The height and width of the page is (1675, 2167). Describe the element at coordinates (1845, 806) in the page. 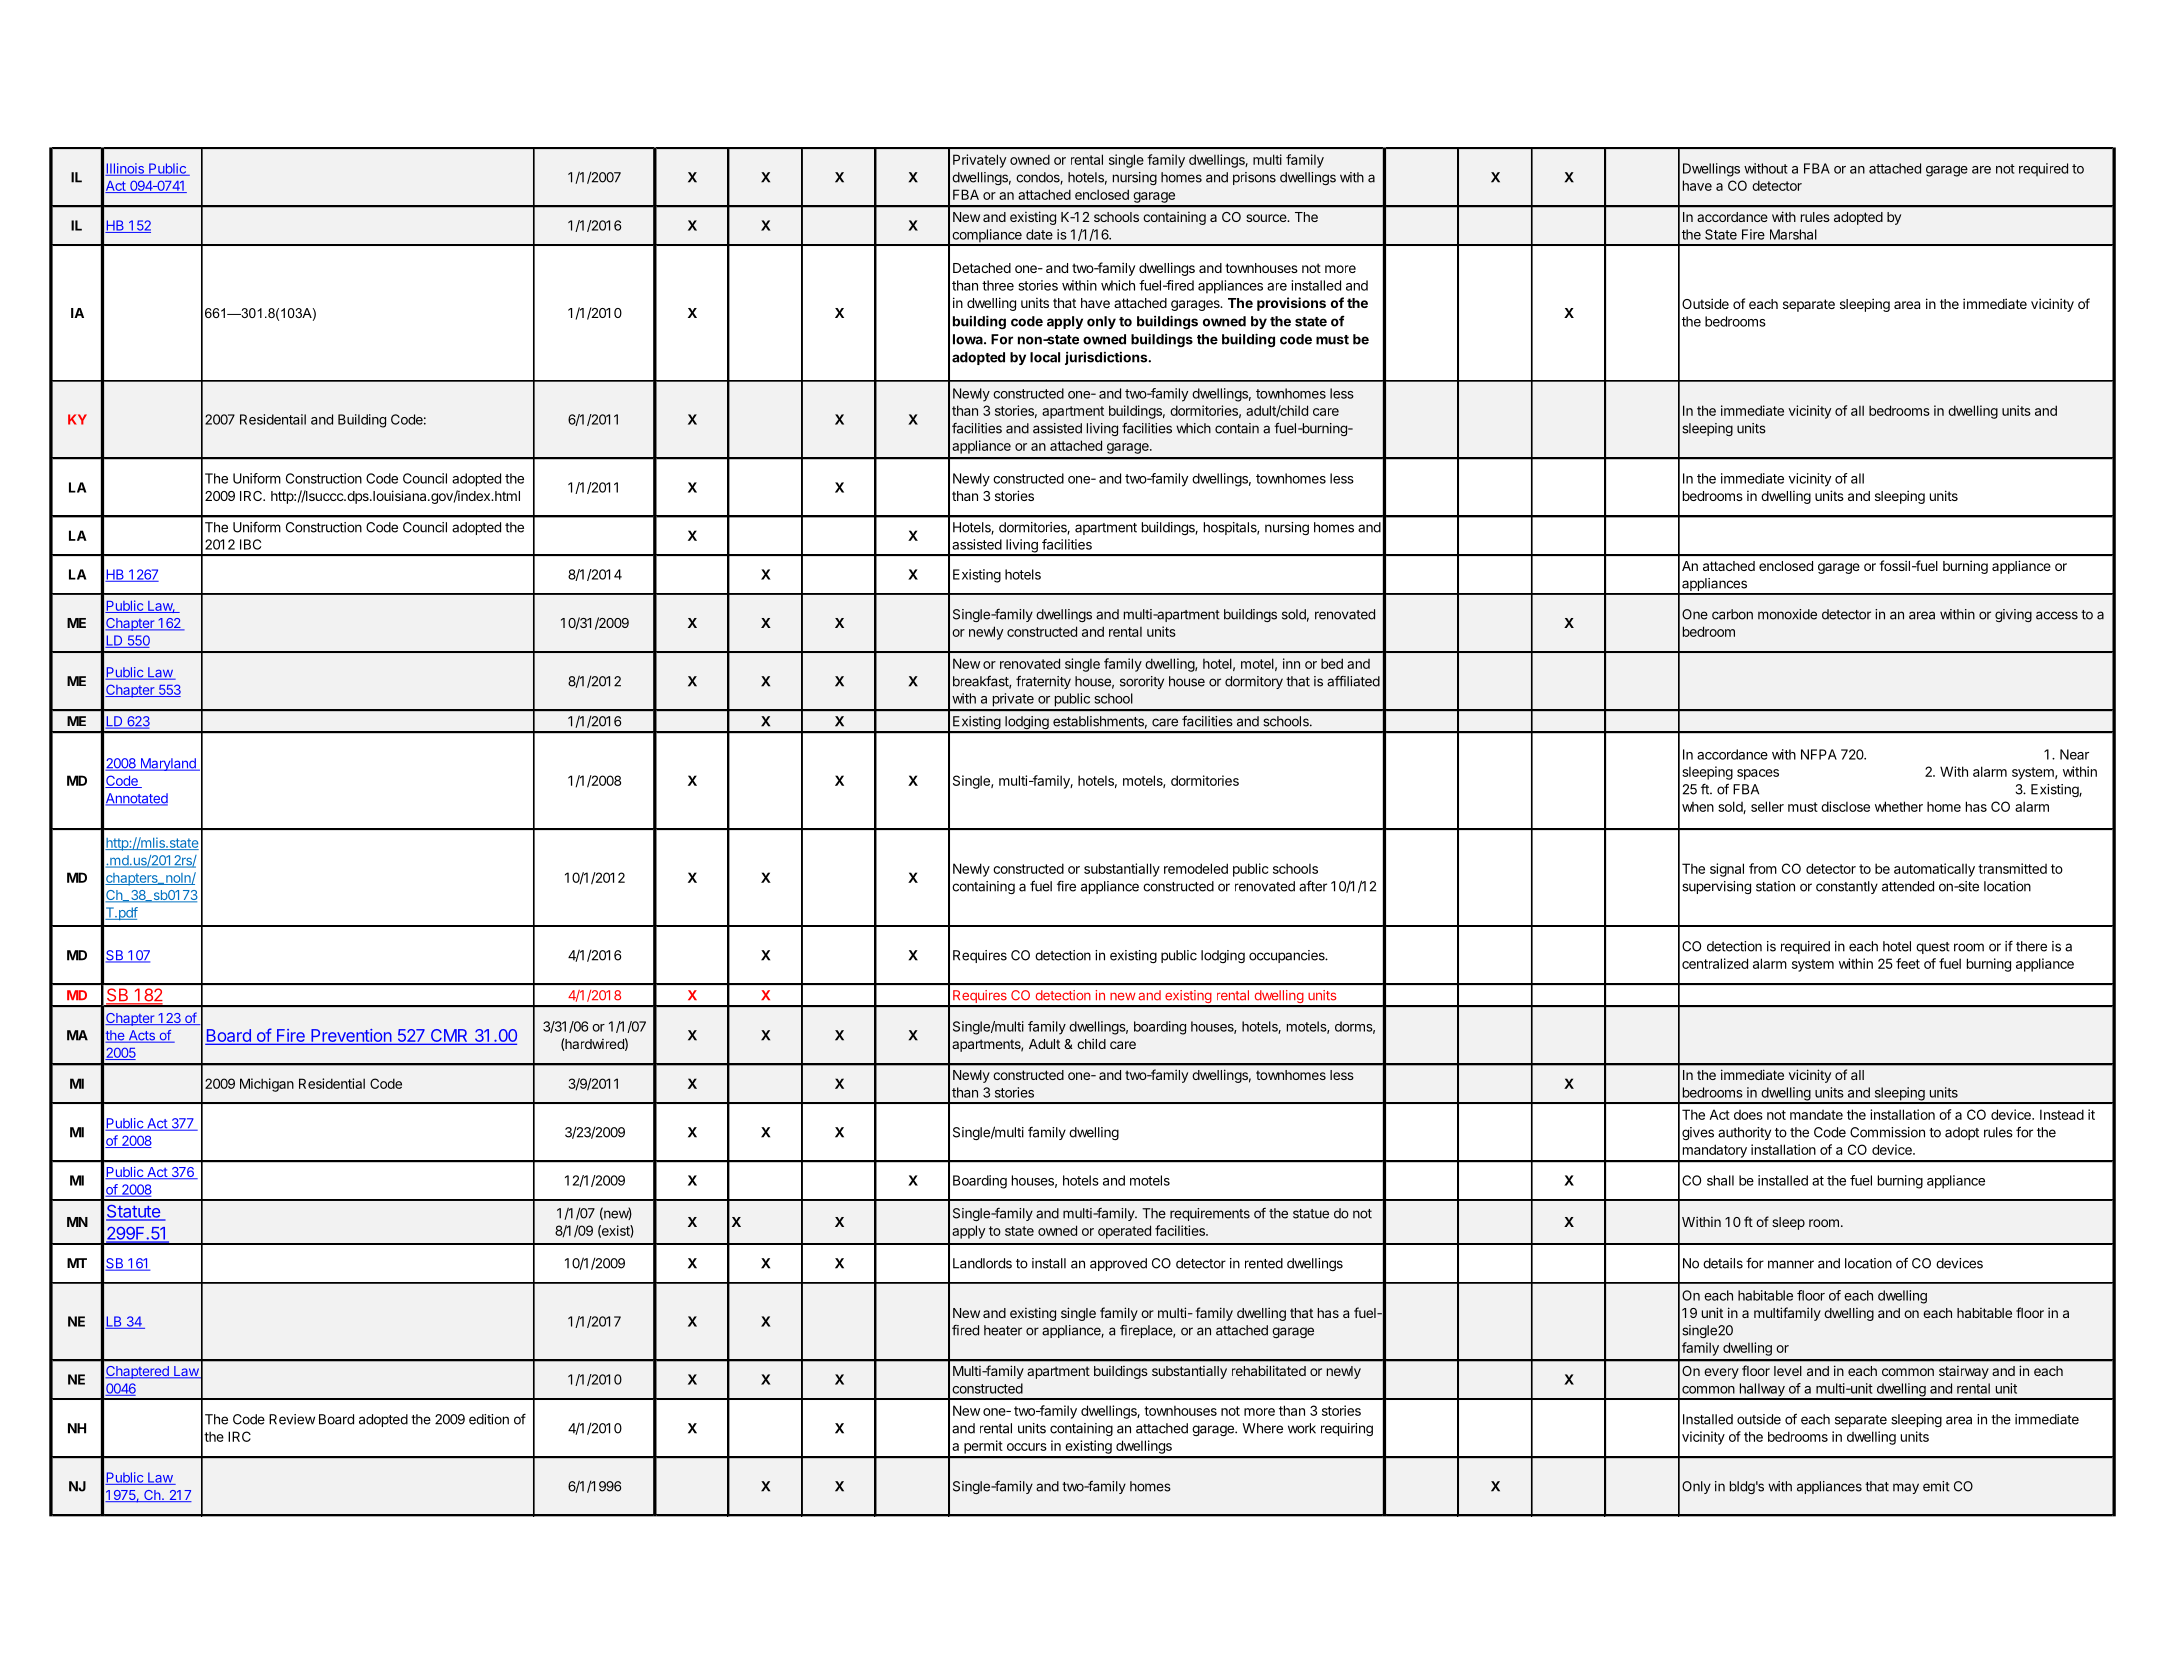

I see `disclose` at that location.
